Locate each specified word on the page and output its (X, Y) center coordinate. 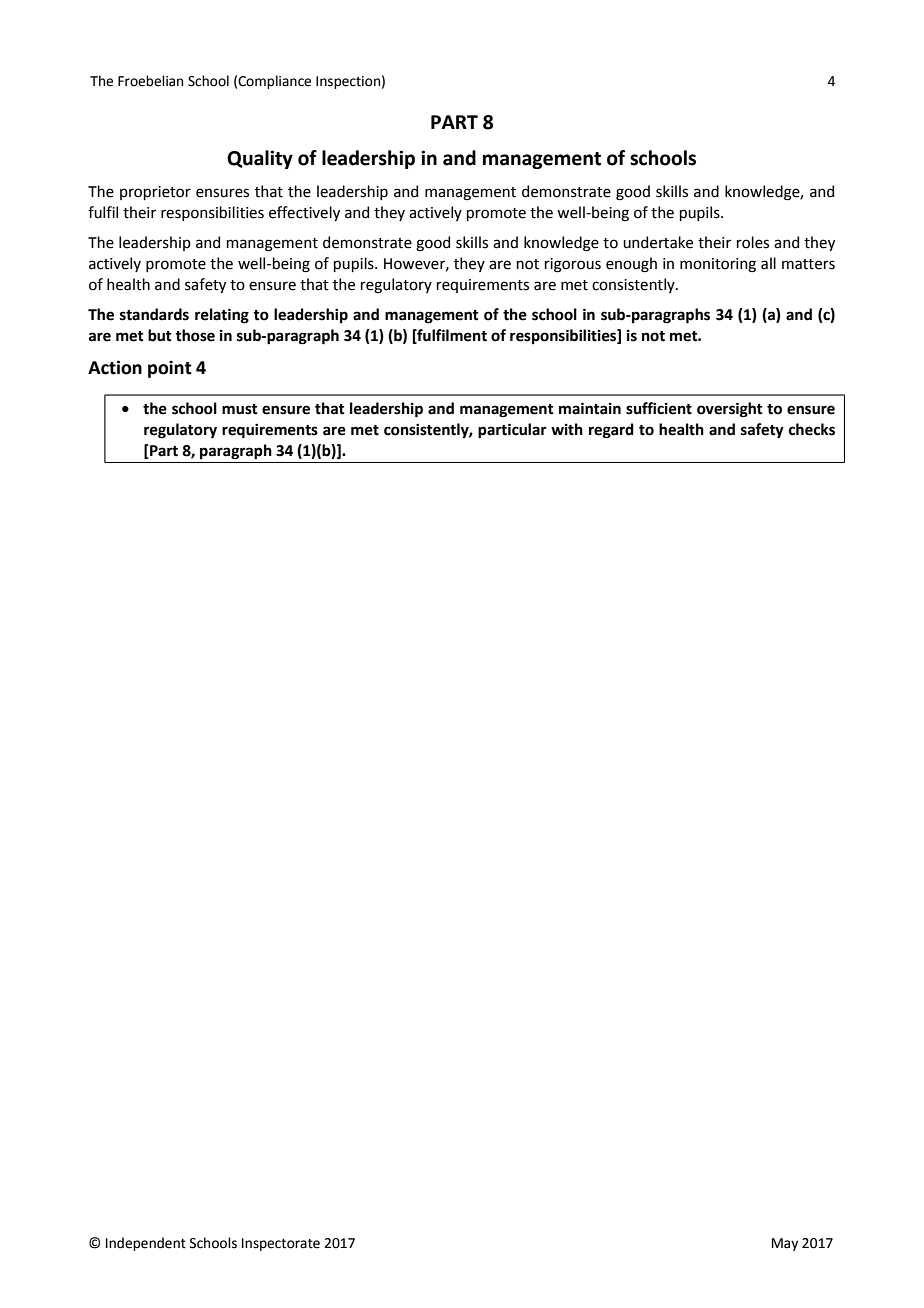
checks (812, 429)
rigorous (573, 265)
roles (753, 242)
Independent (146, 1244)
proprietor (155, 193)
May (785, 1244)
